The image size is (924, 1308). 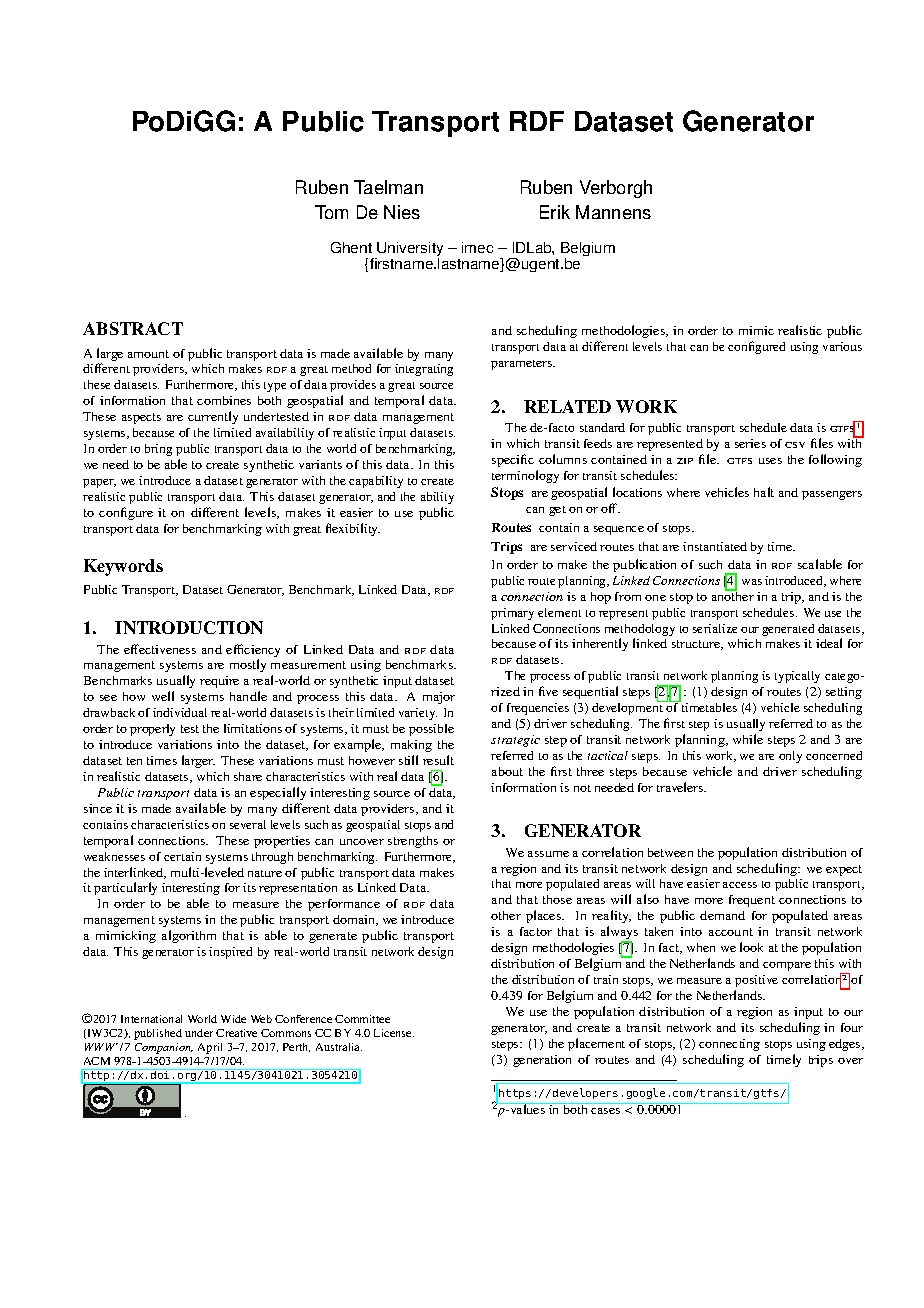 I want to click on Tom, so click(x=331, y=212).
